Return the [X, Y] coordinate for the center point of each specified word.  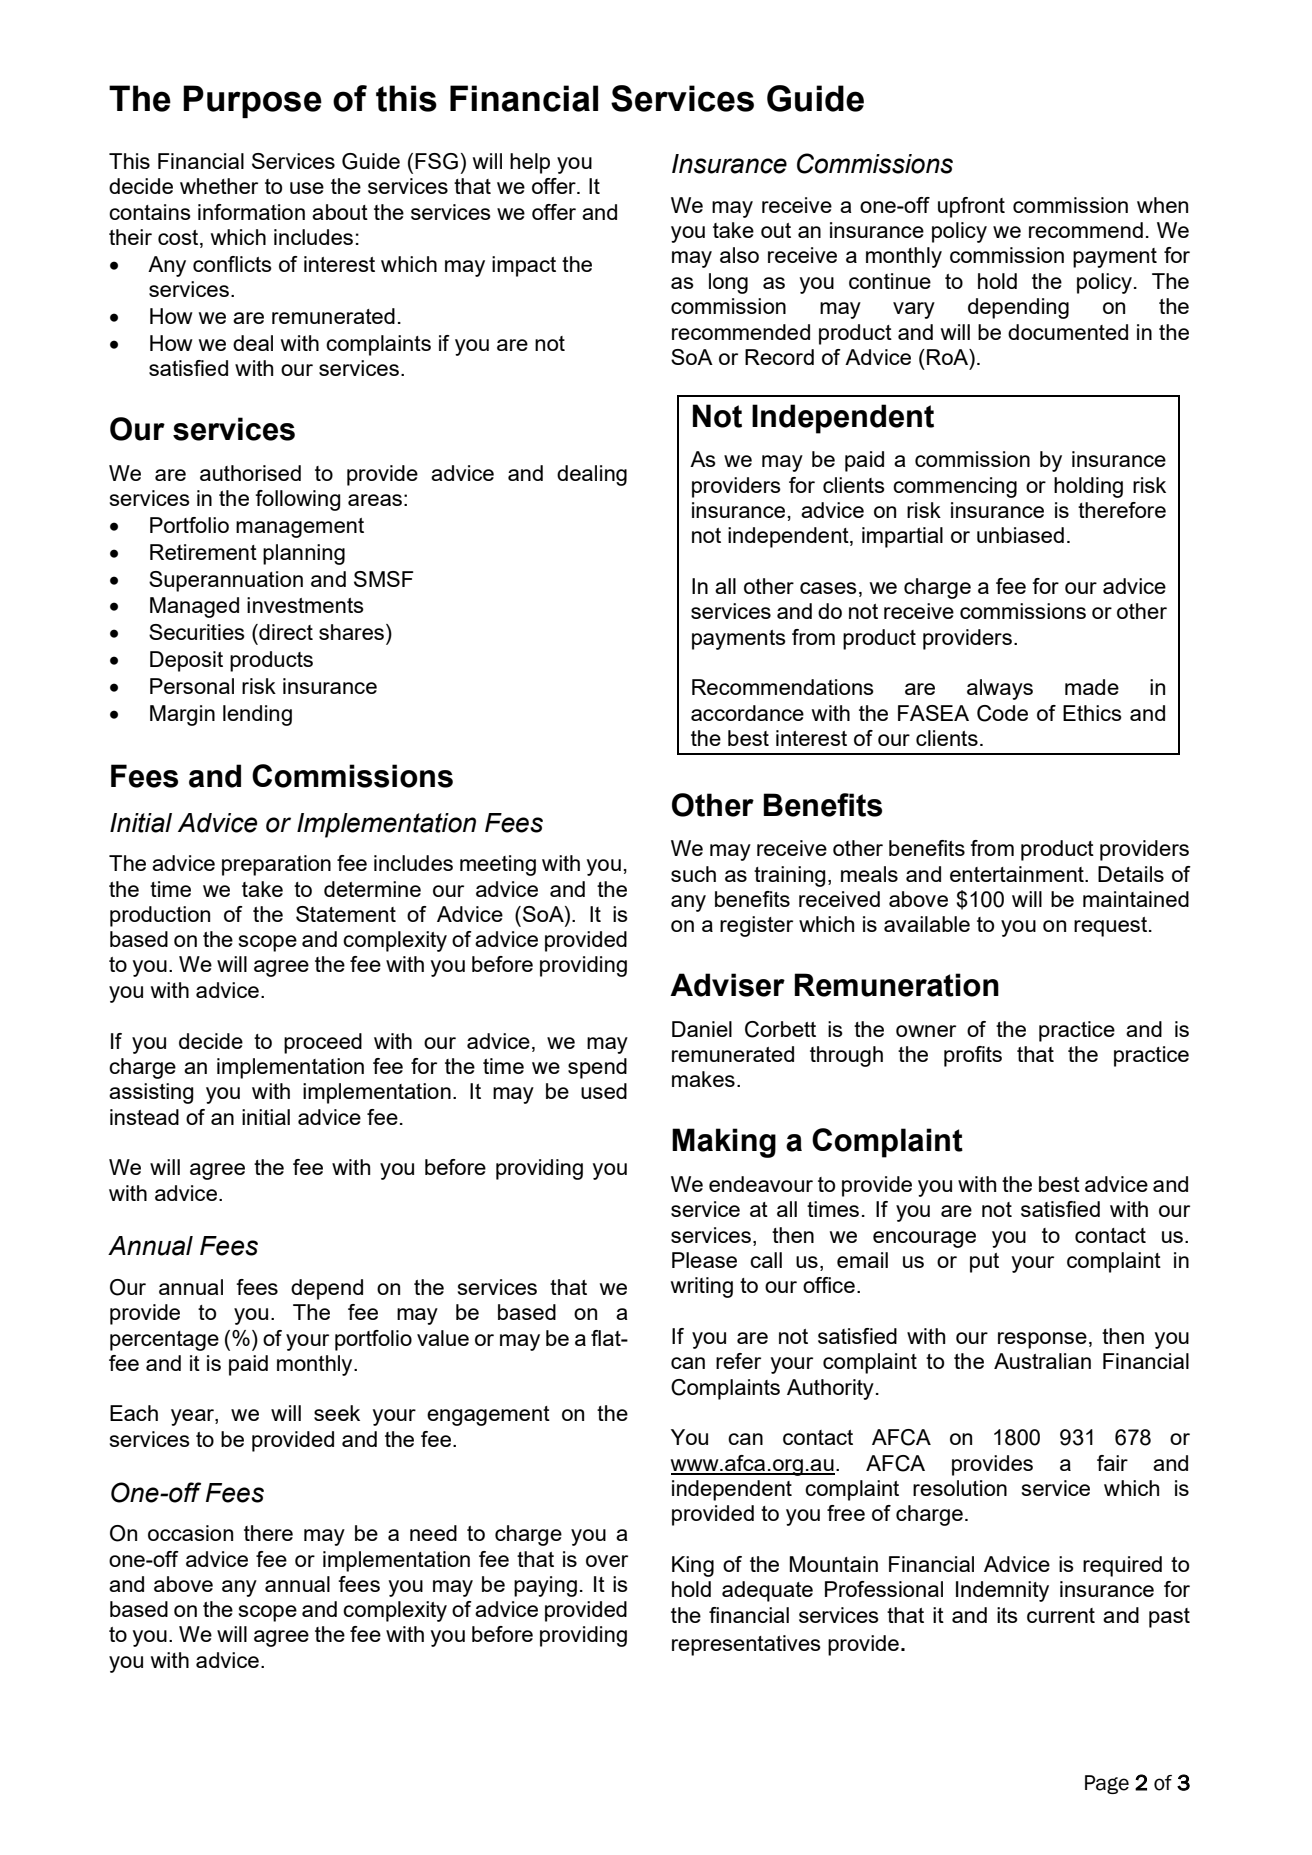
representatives [746, 1645]
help [530, 163]
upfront [971, 207]
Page [1107, 1784]
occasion [190, 1533]
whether [219, 186]
